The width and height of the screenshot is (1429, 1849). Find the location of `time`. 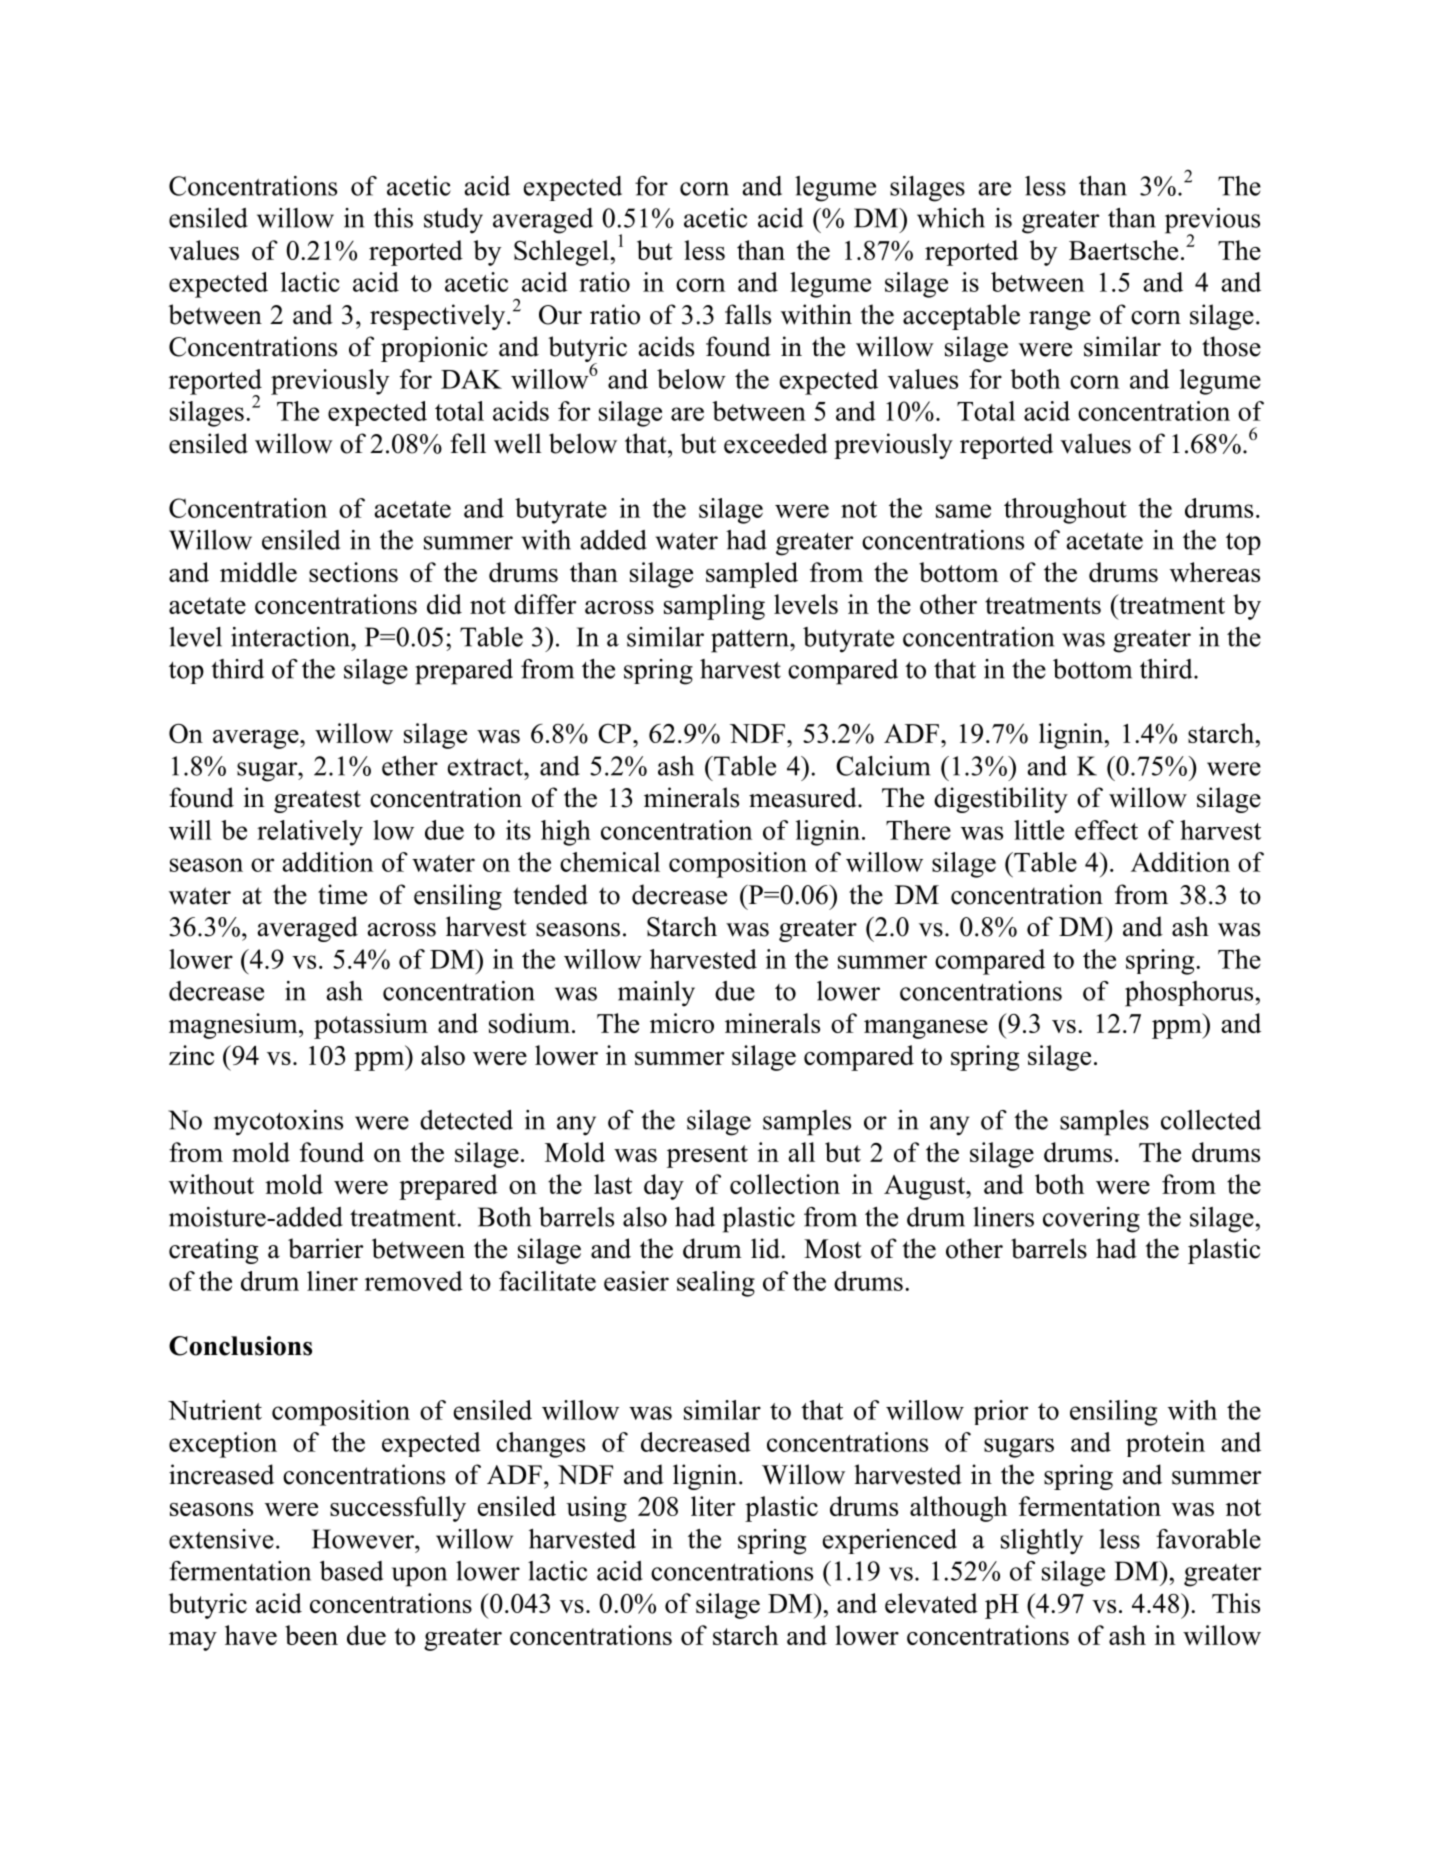

time is located at coordinates (342, 894).
